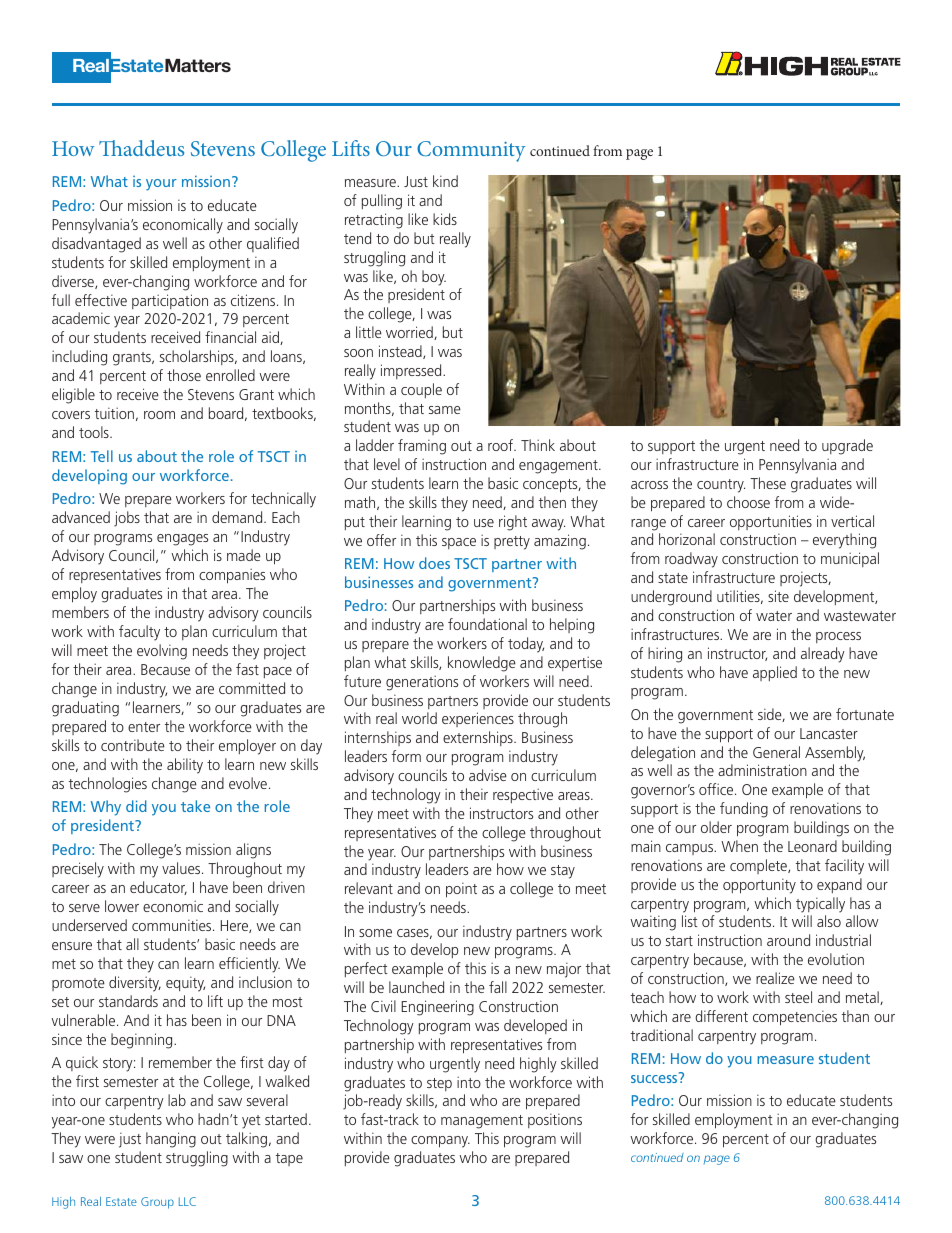  Describe the element at coordinates (445, 181) in the image. I see `kind` at that location.
